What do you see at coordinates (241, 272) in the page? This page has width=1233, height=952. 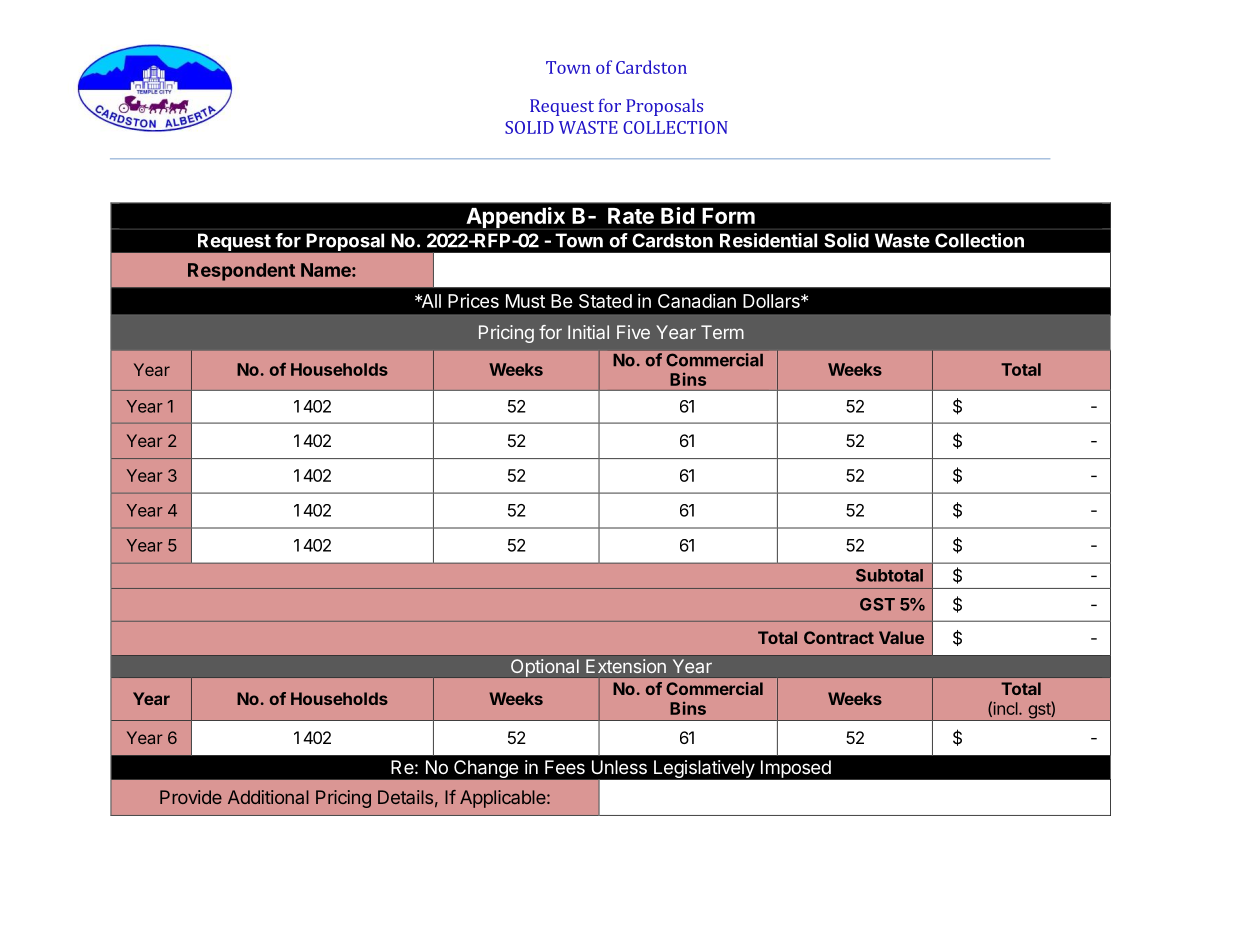 I see `Respondent` at bounding box center [241, 272].
